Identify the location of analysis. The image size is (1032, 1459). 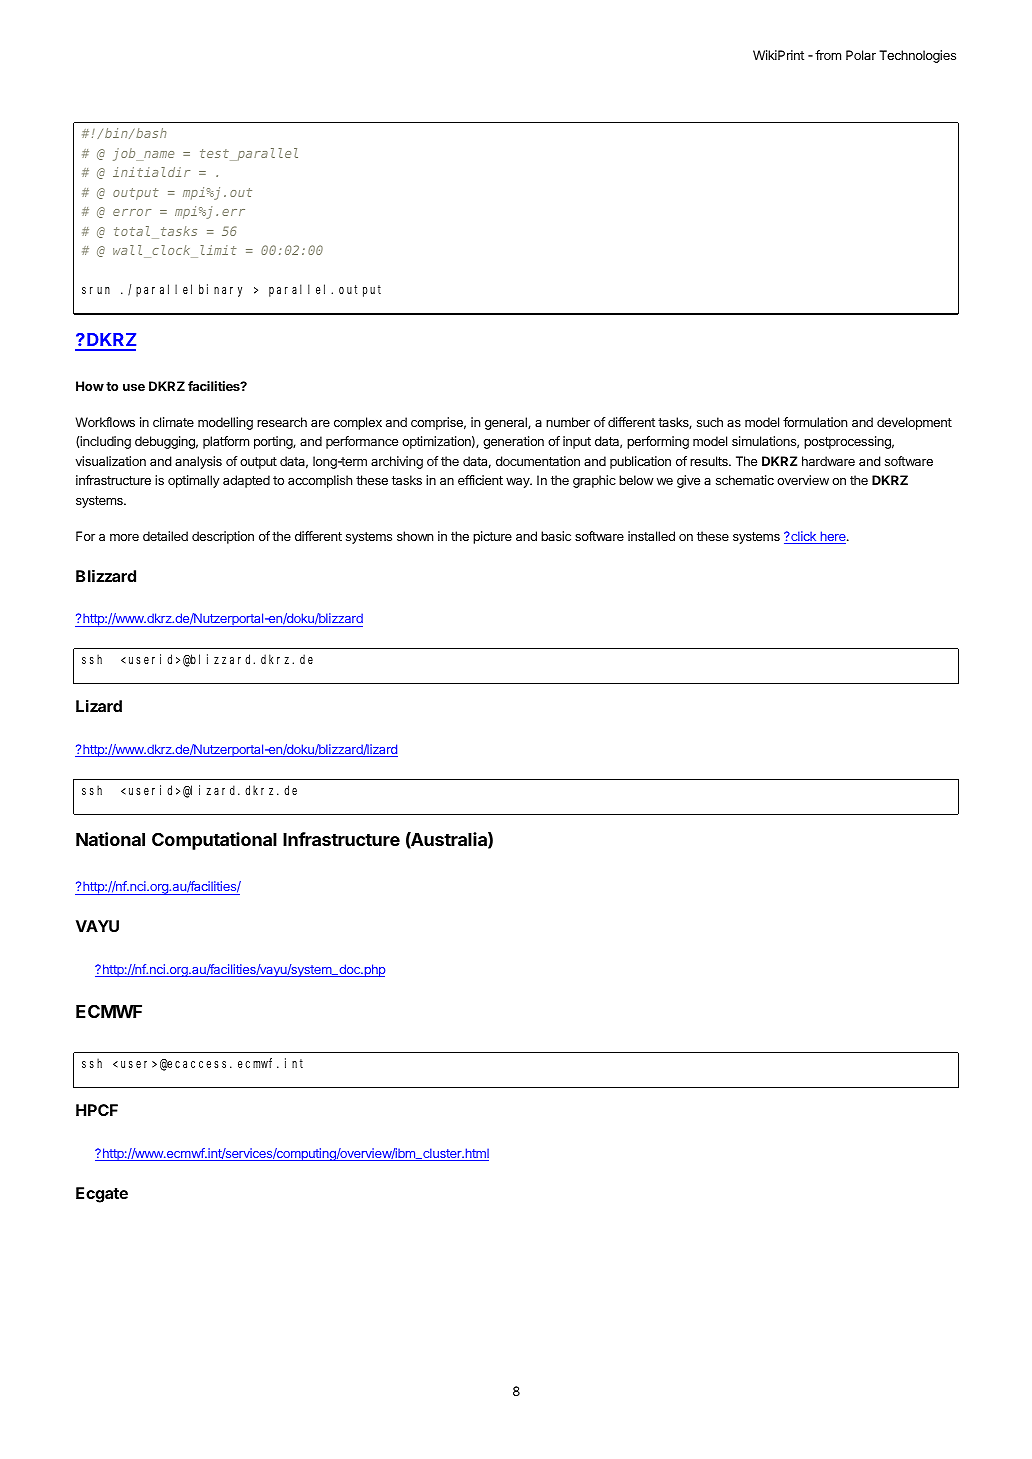
(198, 462).
